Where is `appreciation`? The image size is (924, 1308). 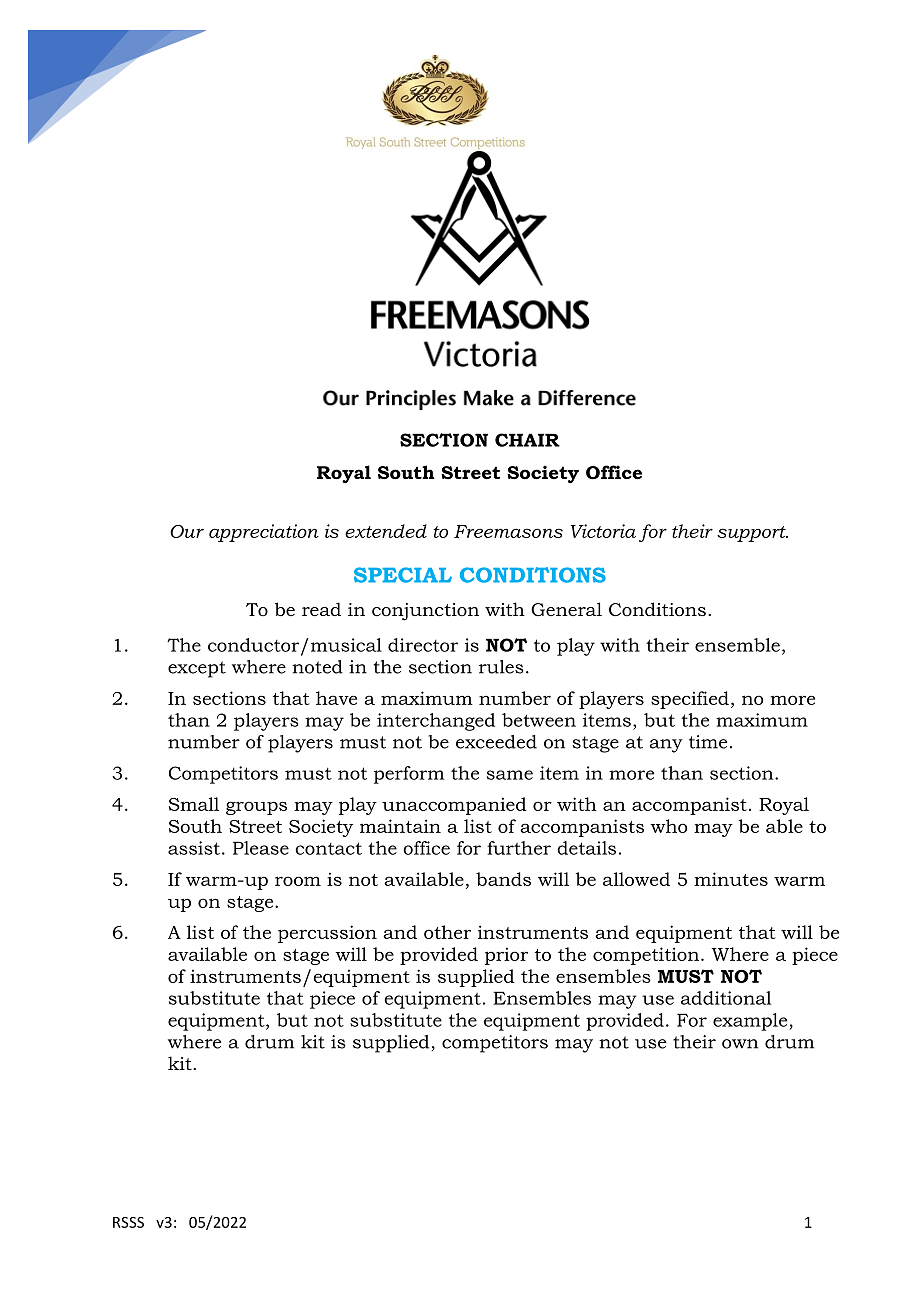 appreciation is located at coordinates (264, 533).
